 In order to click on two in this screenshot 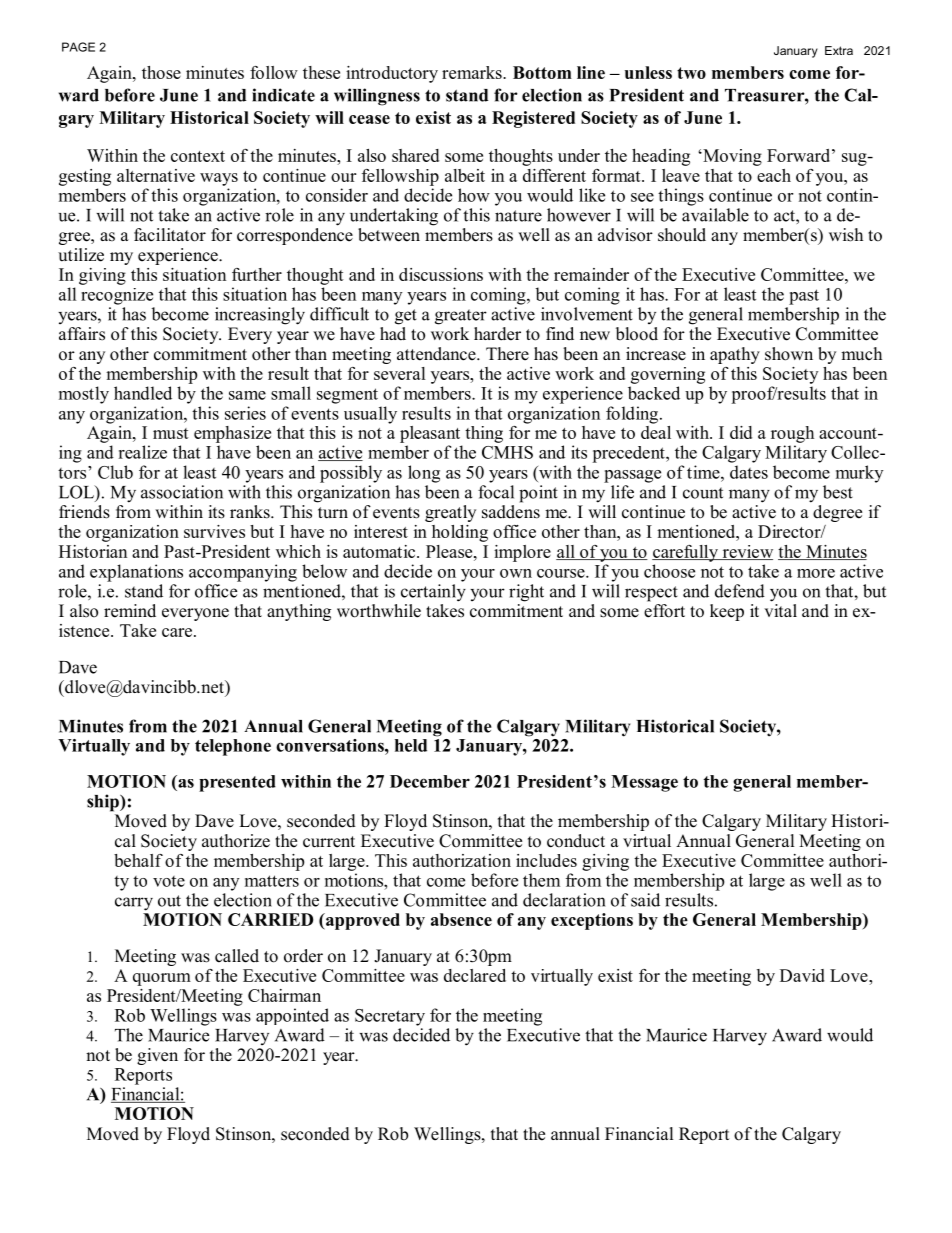, I will do `click(691, 73)`.
